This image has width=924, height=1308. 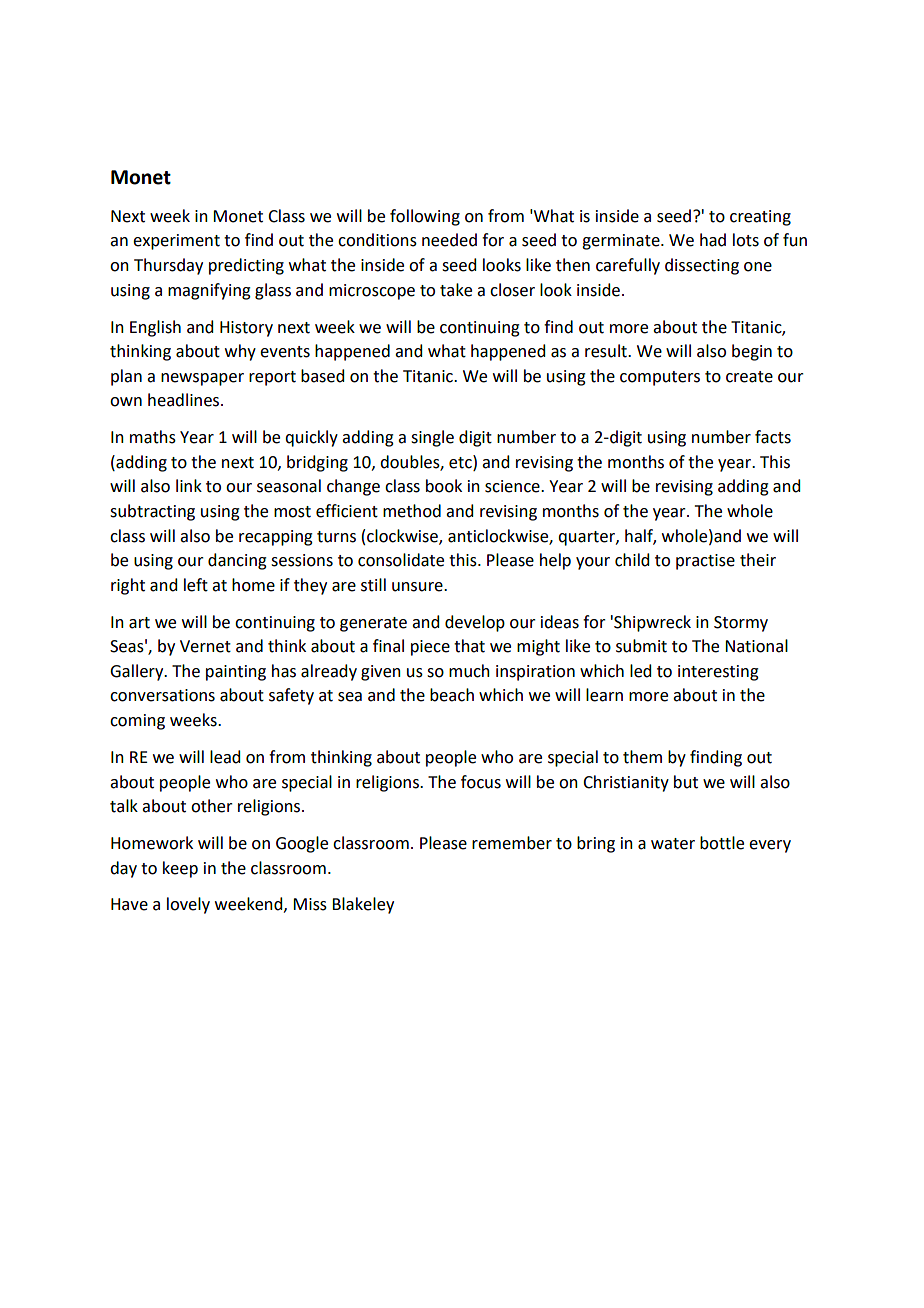 What do you see at coordinates (176, 242) in the image?
I see `experiment` at bounding box center [176, 242].
